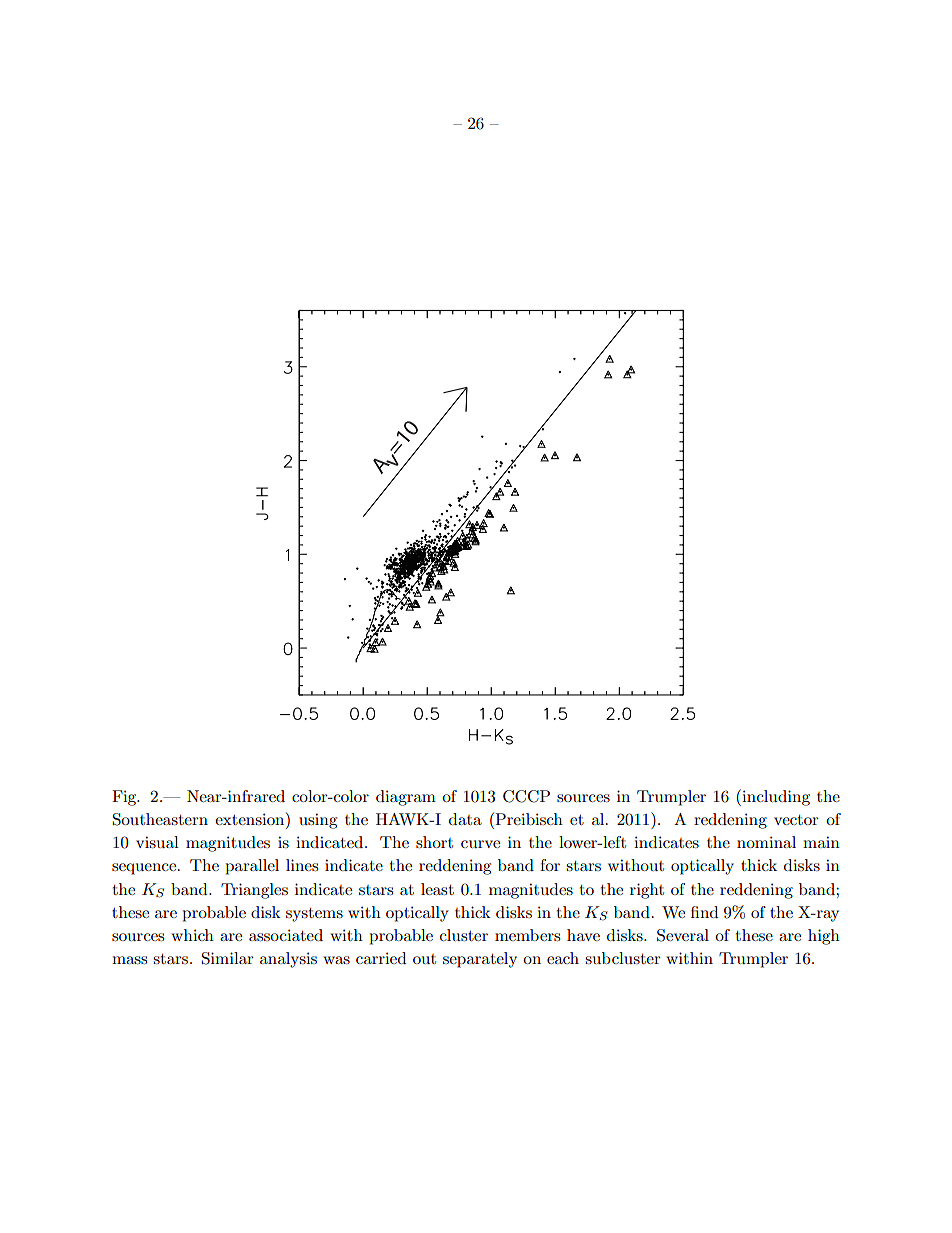 This screenshot has height=1233, width=952. I want to click on diagram, so click(406, 798).
